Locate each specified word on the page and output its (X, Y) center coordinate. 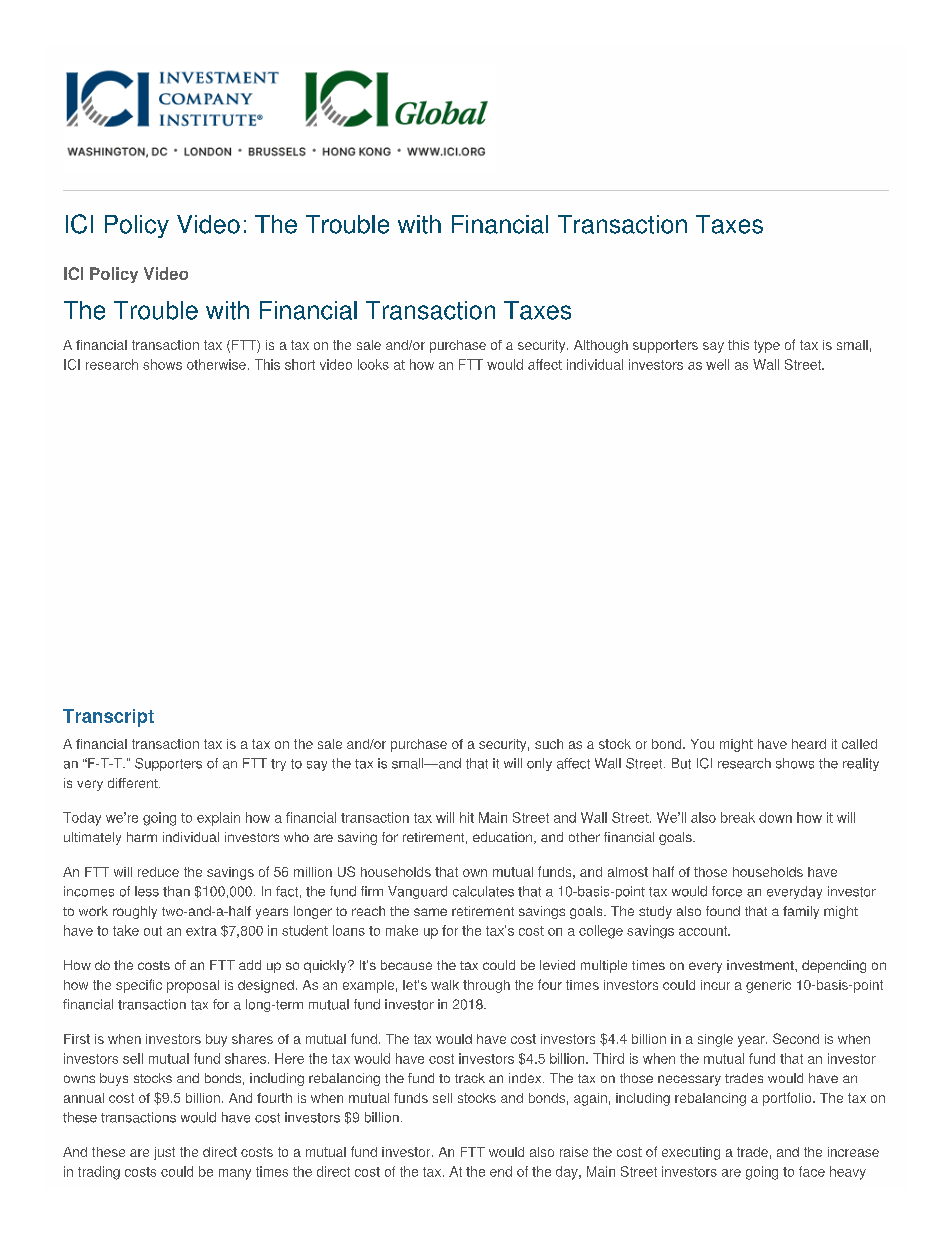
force (727, 891)
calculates (483, 891)
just (164, 1153)
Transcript (108, 718)
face (812, 1171)
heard (809, 744)
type (767, 346)
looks (373, 364)
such (549, 744)
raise (574, 1152)
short (300, 364)
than (176, 891)
